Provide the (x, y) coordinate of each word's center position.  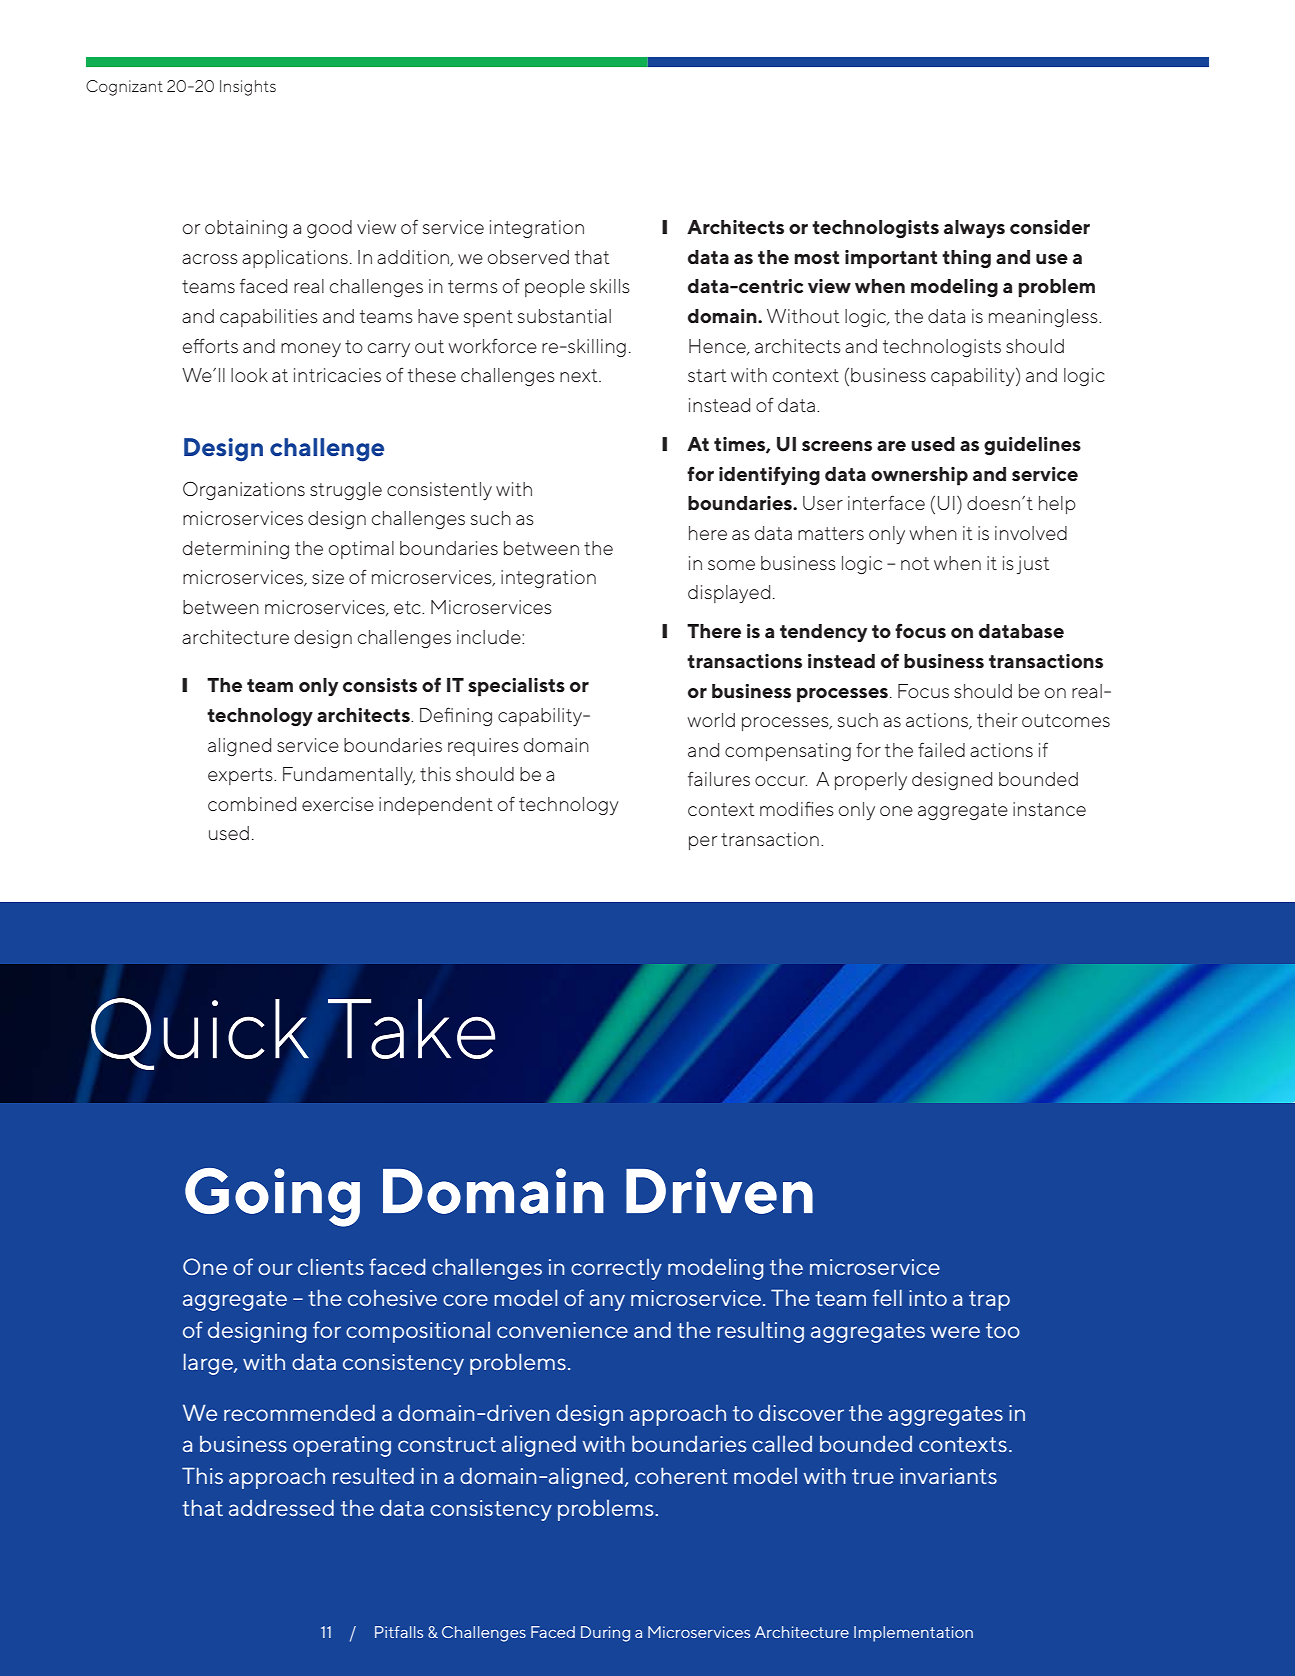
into (928, 1298)
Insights (248, 88)
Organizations (244, 490)
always (974, 229)
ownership (919, 476)
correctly (616, 1269)
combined (252, 804)
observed (528, 257)
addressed (281, 1507)
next (580, 375)
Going (272, 1197)
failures (719, 779)
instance (1049, 809)
